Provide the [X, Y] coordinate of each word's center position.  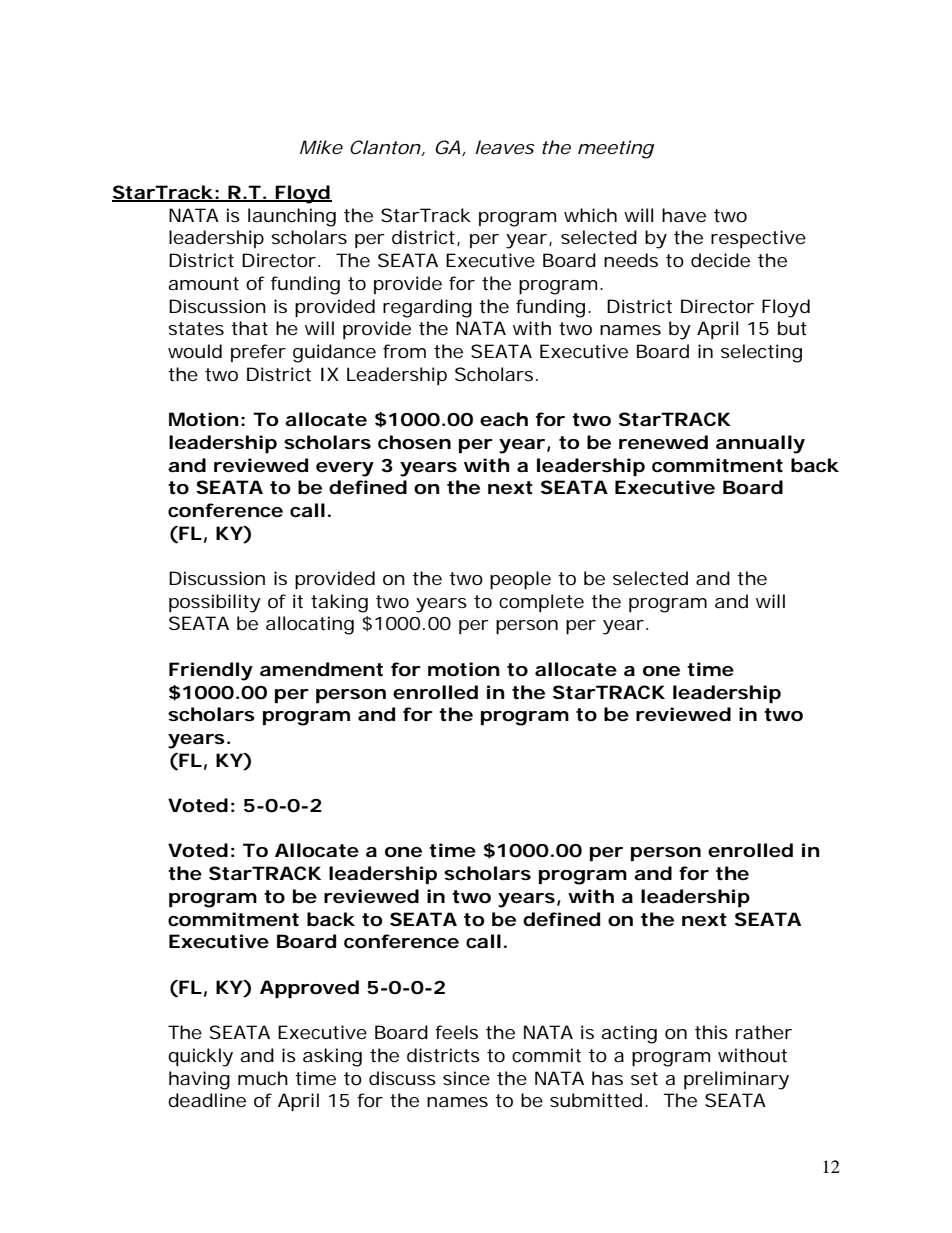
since [466, 1078]
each [504, 419]
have [684, 215]
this [711, 1032]
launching [292, 217]
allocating [310, 625]
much [263, 1078]
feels [456, 1032]
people [520, 580]
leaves [505, 147]
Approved [309, 989]
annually [760, 444]
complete [541, 603]
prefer [258, 353]
